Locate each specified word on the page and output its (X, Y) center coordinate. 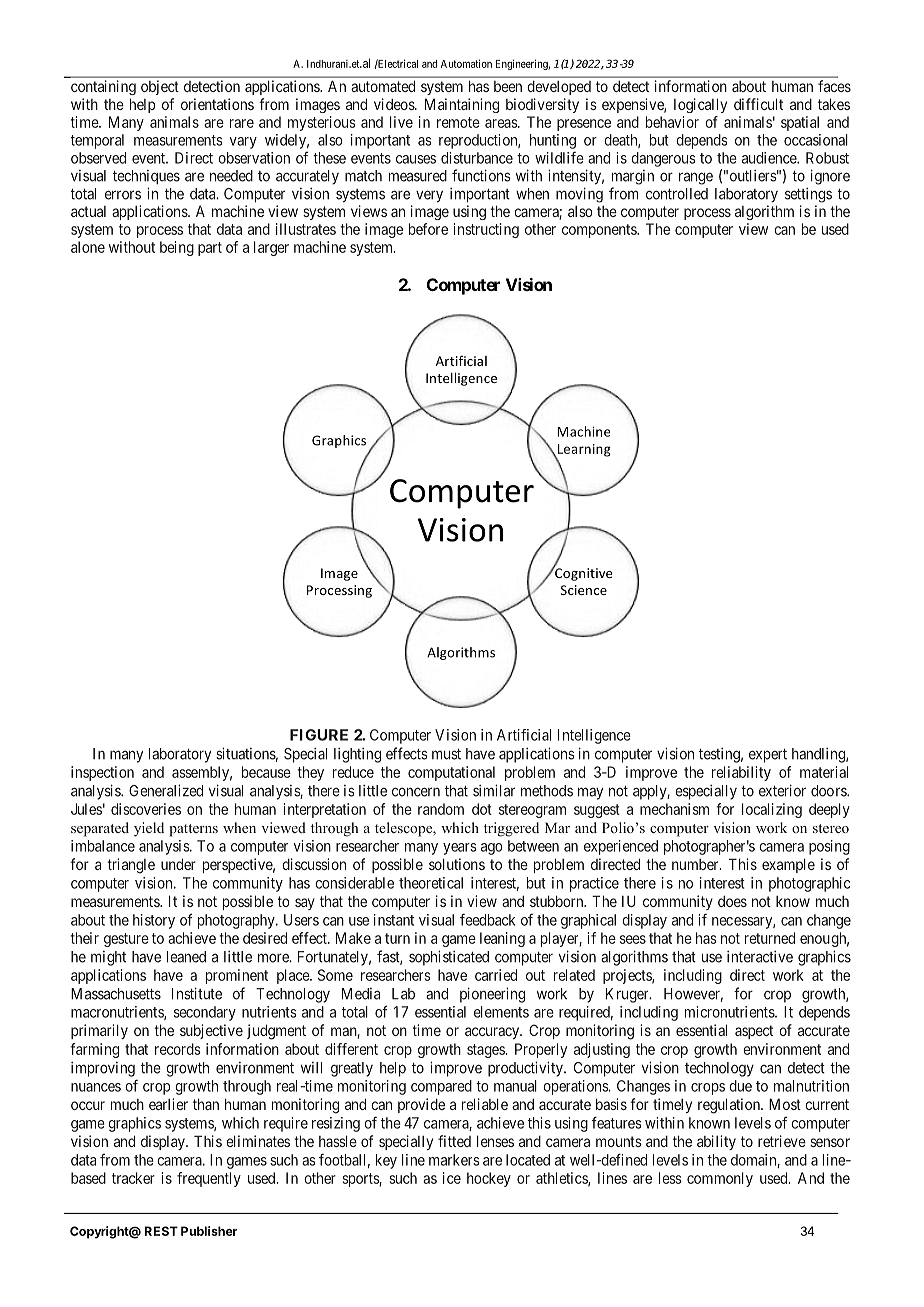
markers (454, 1160)
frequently (209, 1179)
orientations (217, 104)
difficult (758, 104)
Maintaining (462, 105)
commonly (720, 1179)
